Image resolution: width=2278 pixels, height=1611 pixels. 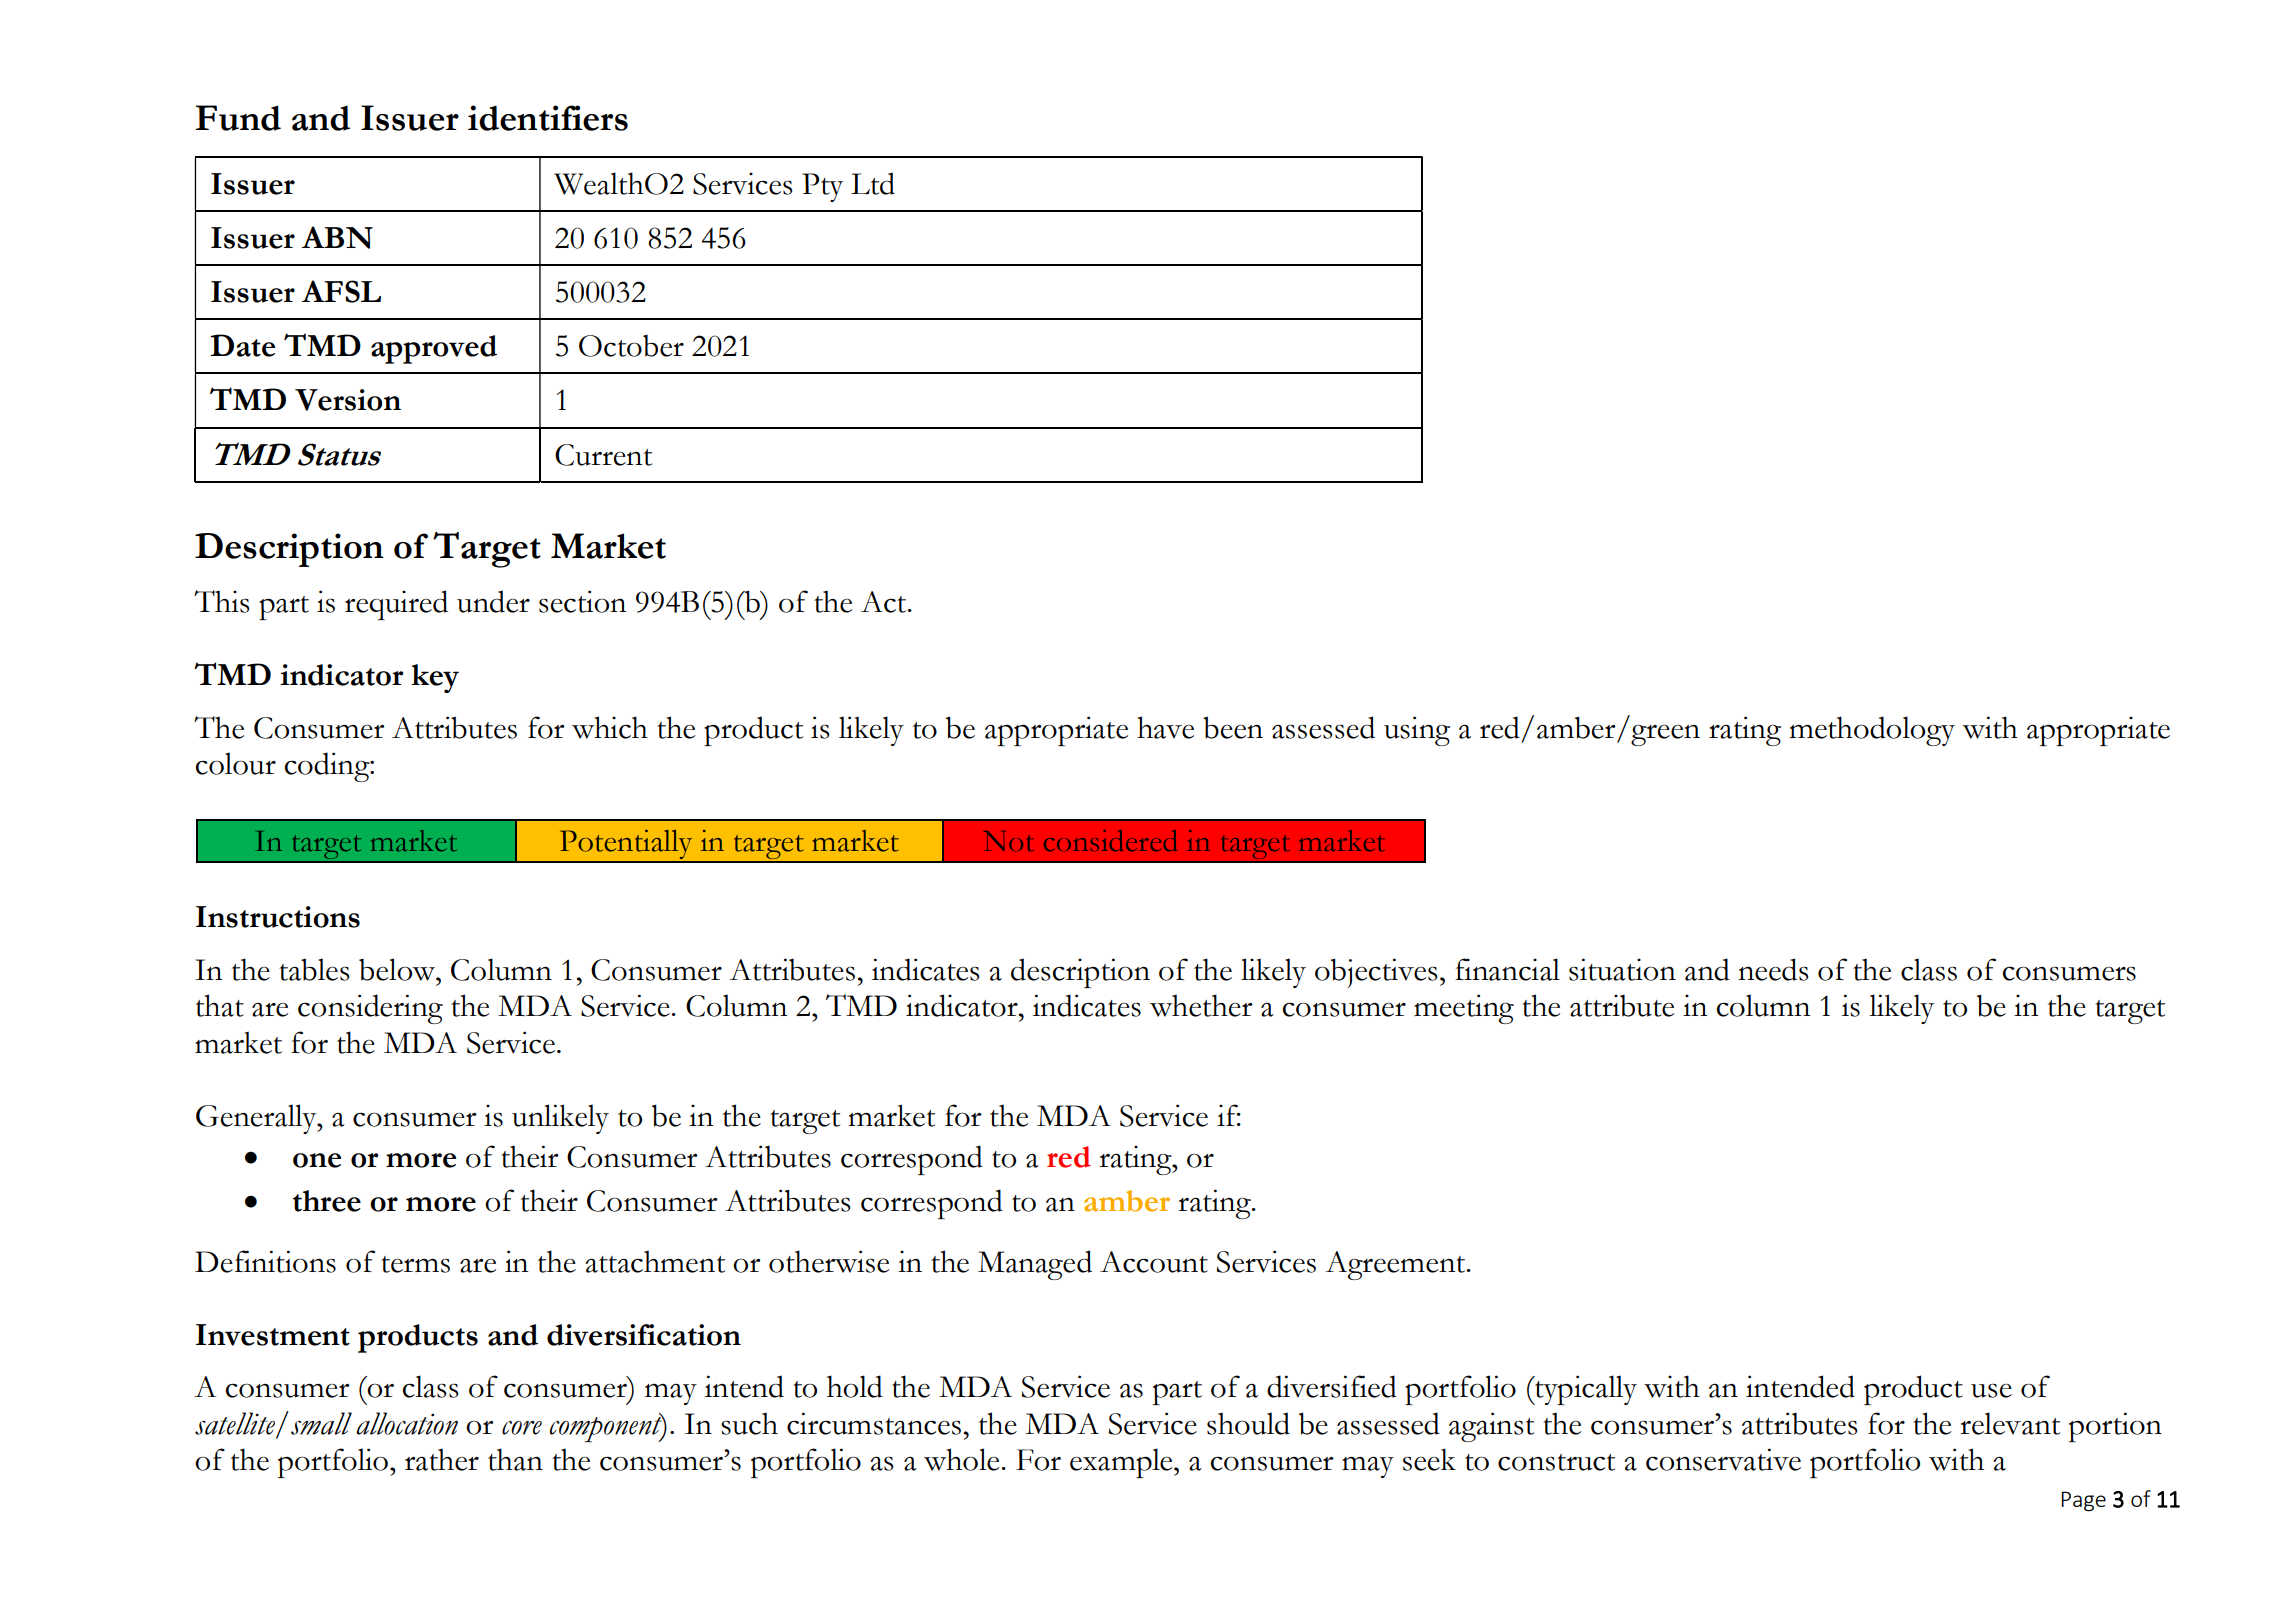 I want to click on colour, so click(x=235, y=763).
